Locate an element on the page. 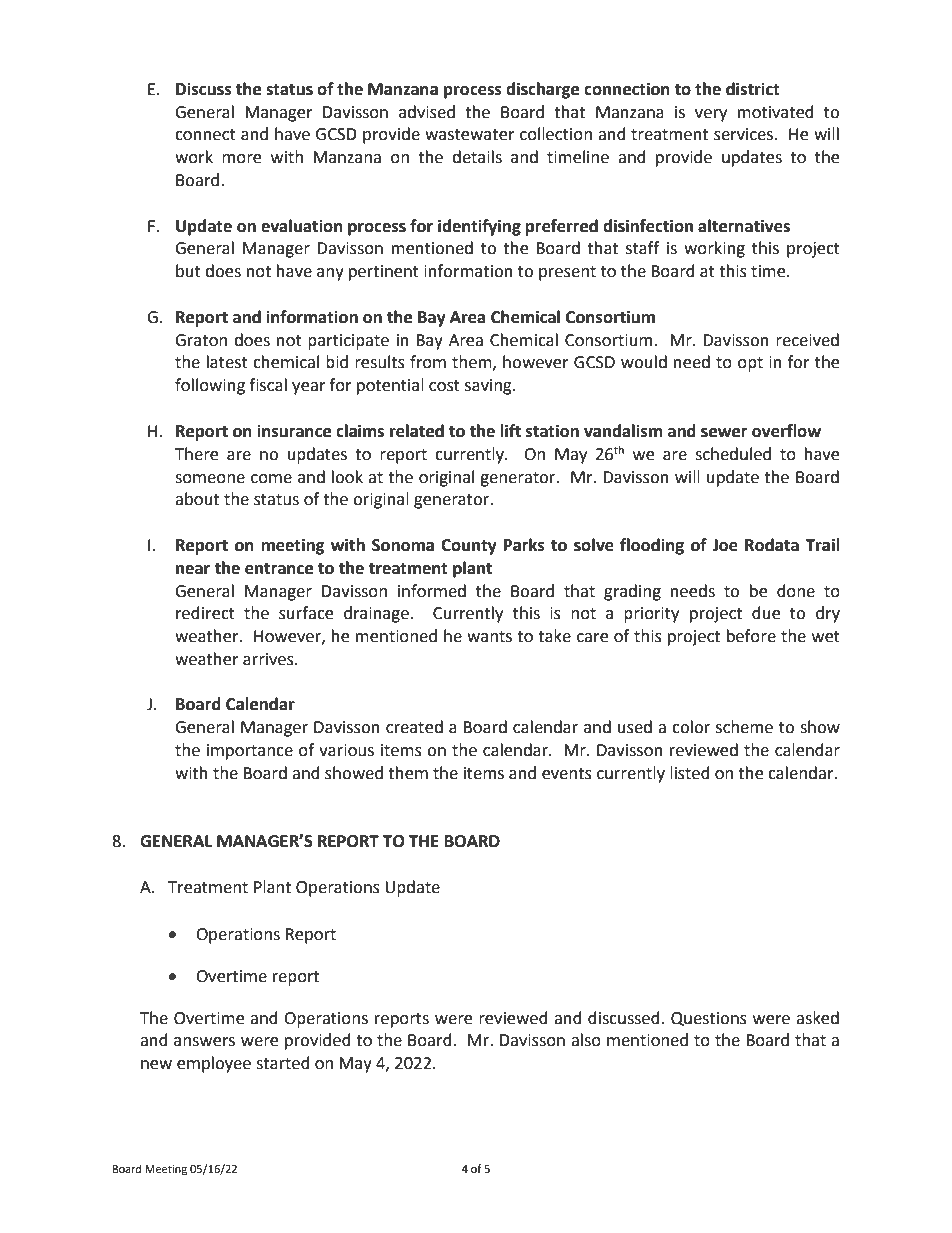  more is located at coordinates (241, 159).
